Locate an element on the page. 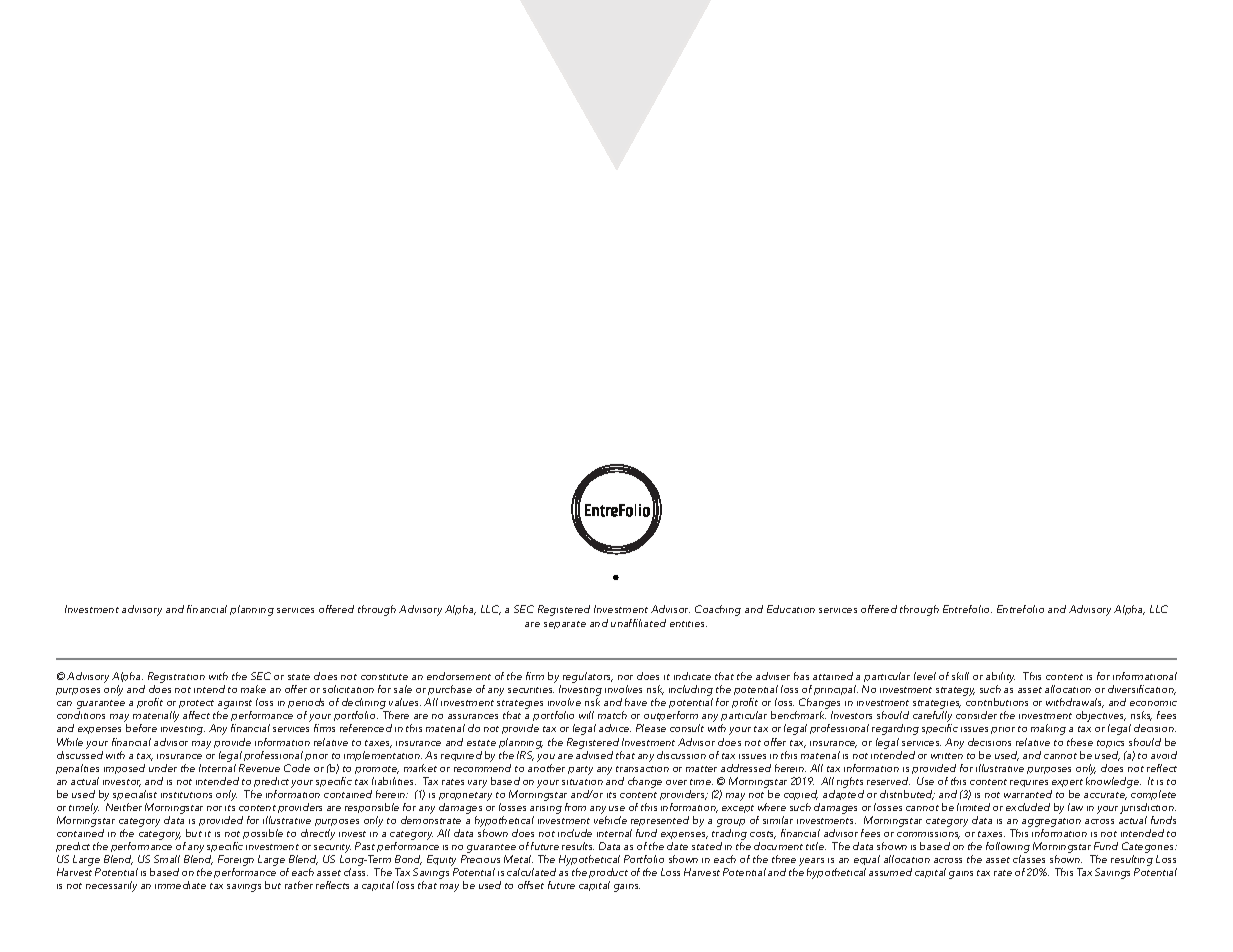 The width and height of the page is (1233, 952). product is located at coordinates (608, 875).
